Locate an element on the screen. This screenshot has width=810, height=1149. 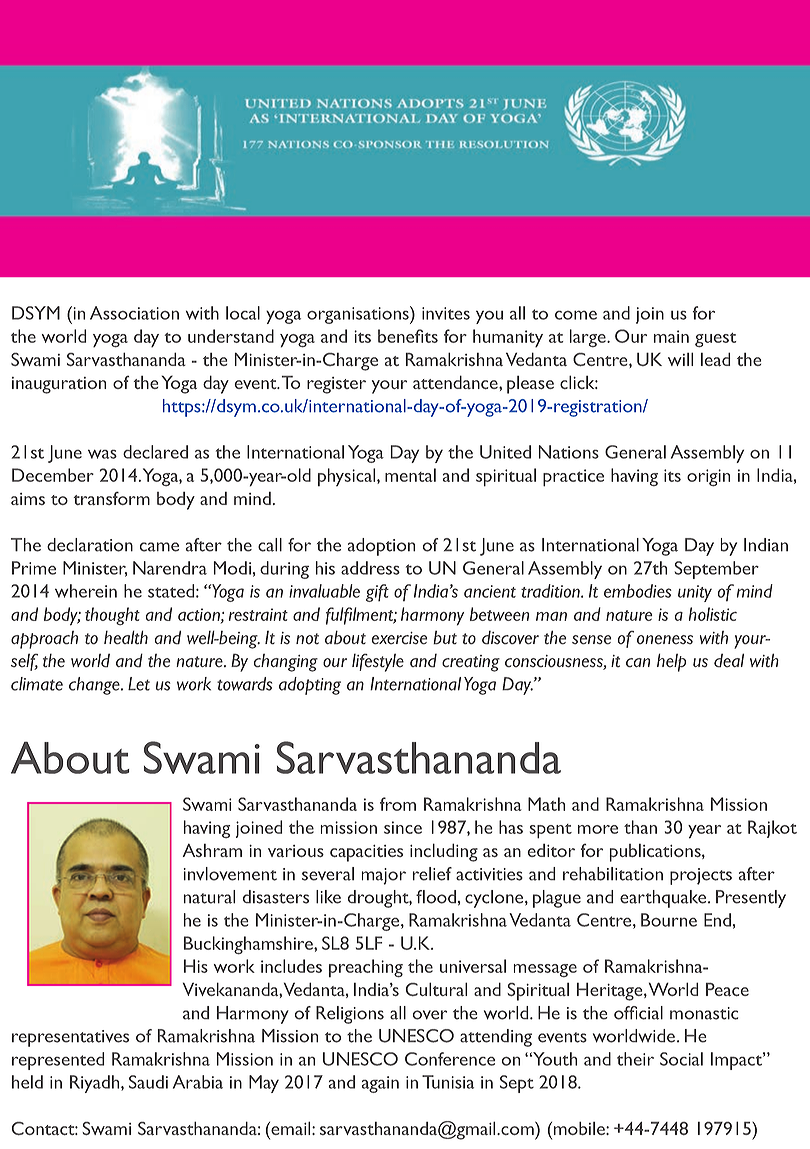
publications is located at coordinates (656, 853).
